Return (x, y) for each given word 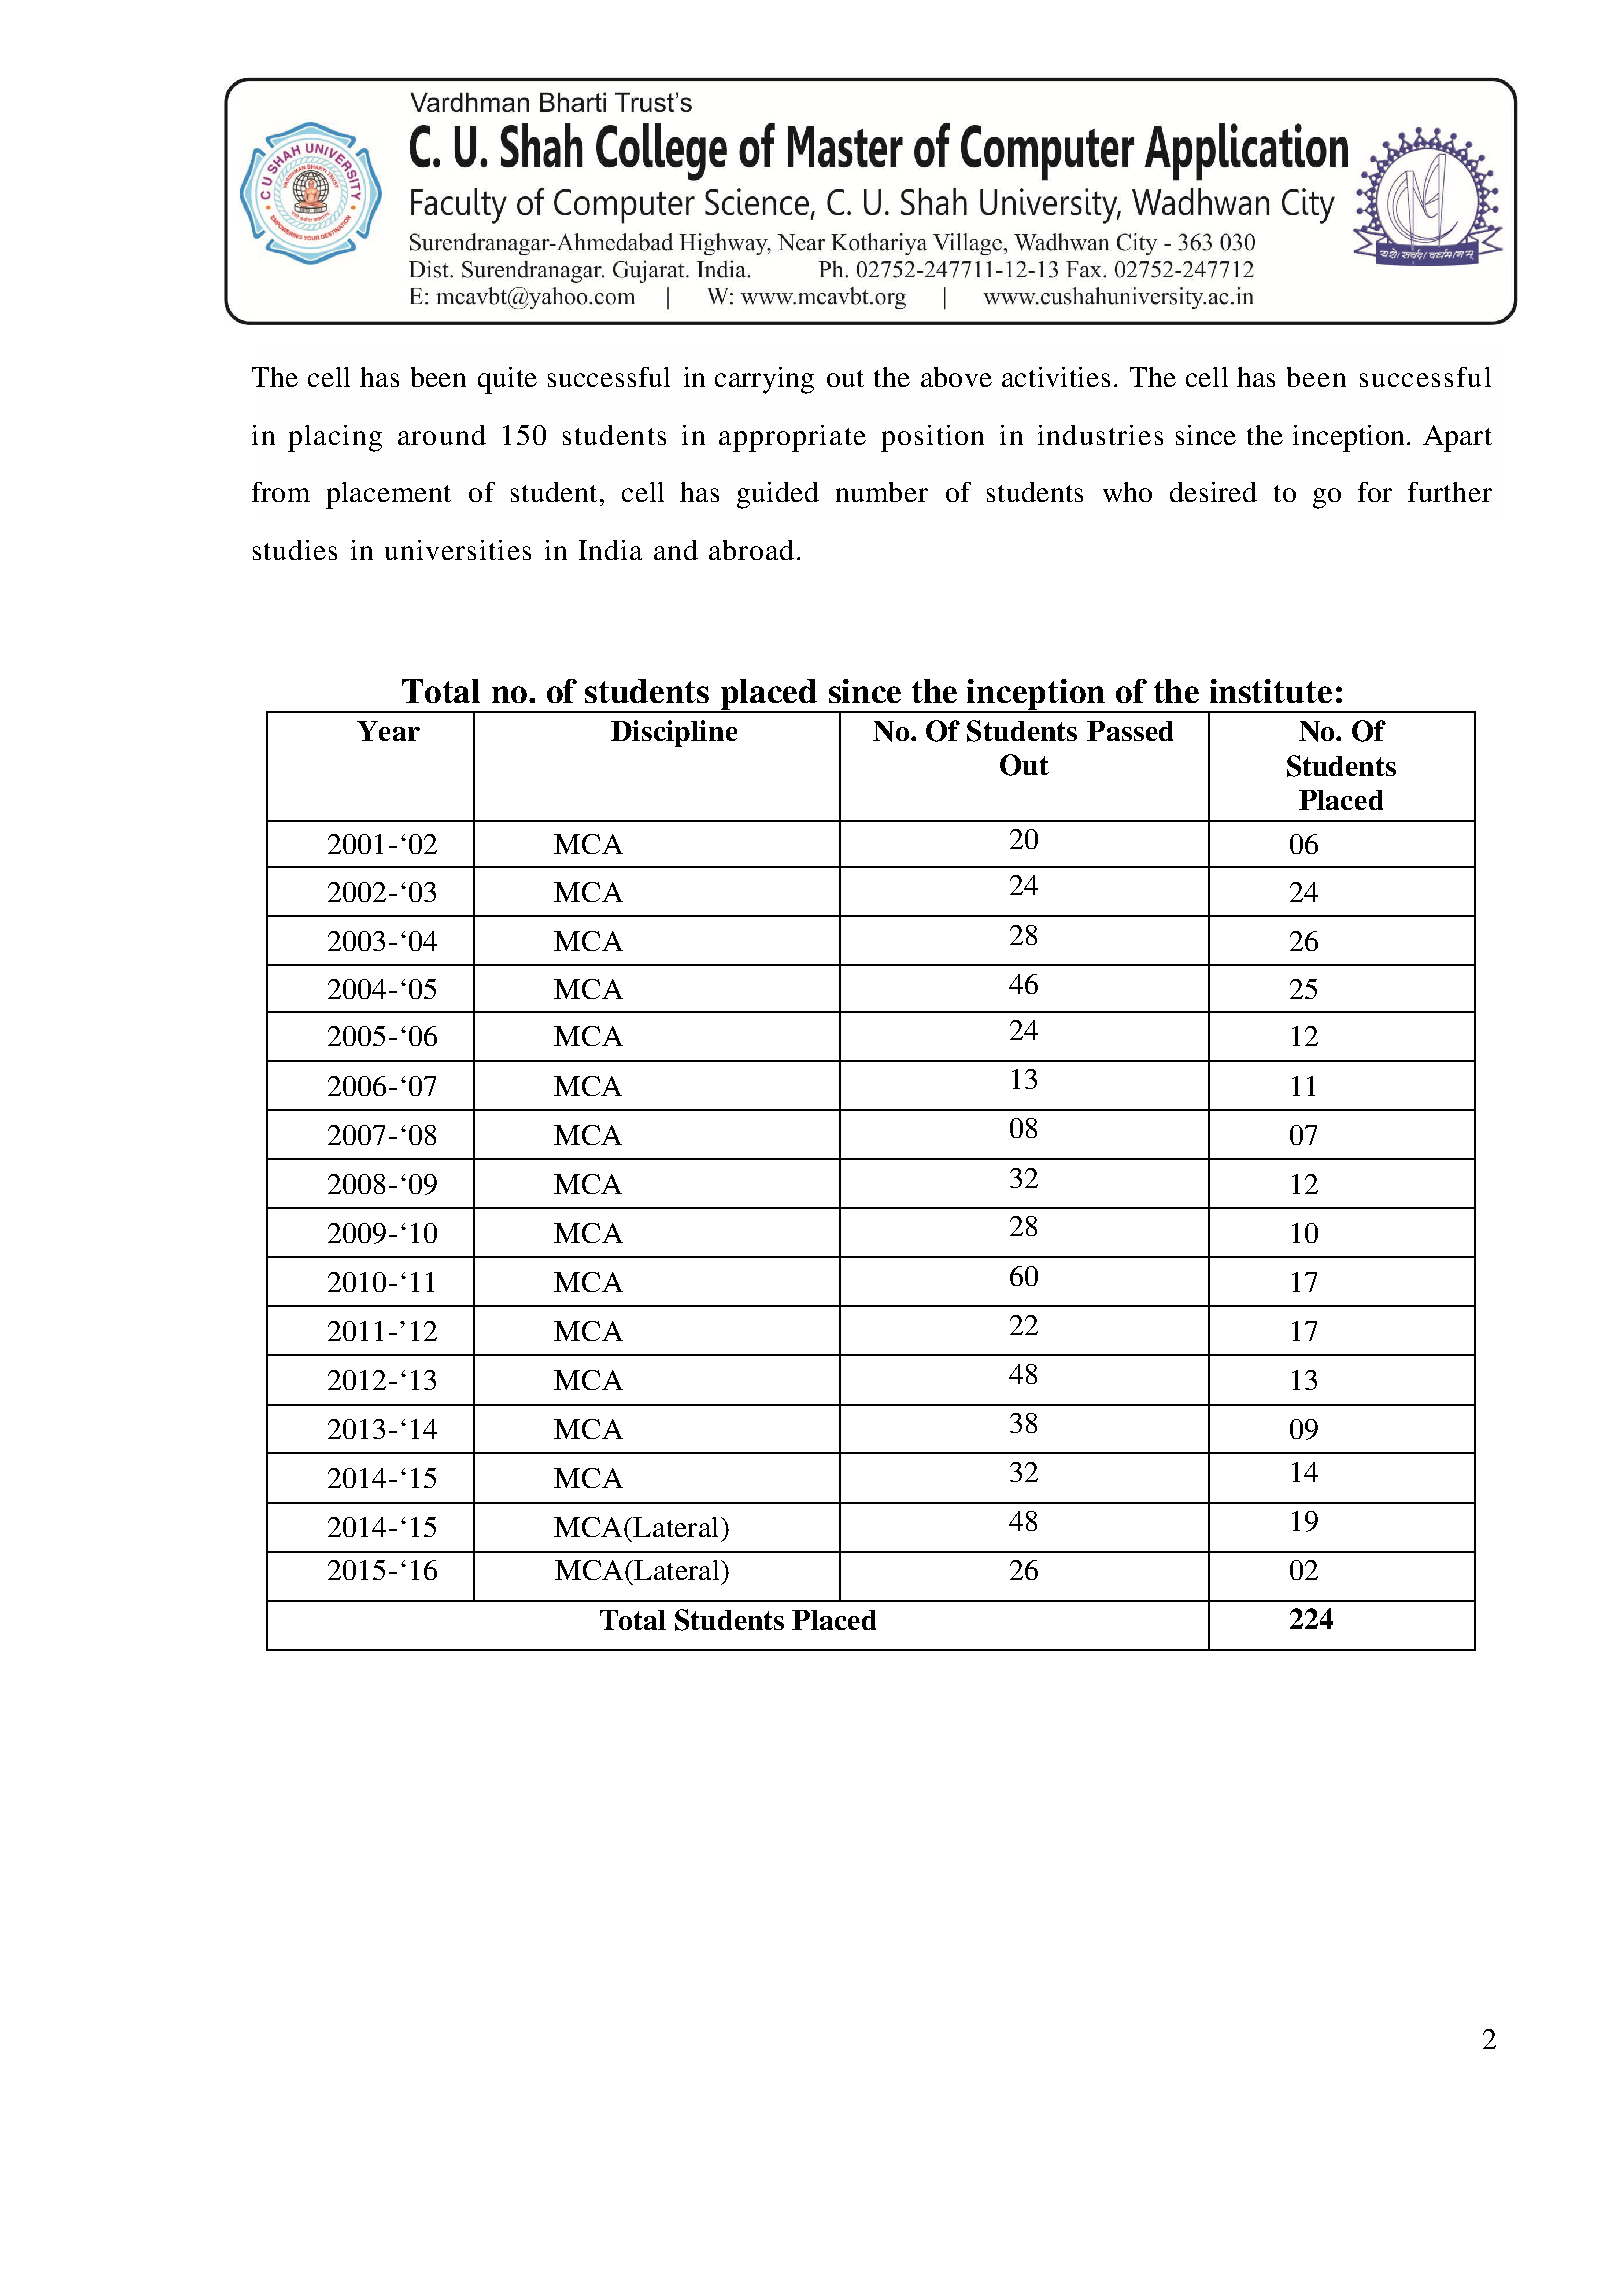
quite (507, 380)
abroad (751, 550)
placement (388, 495)
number (882, 492)
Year (388, 731)
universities (458, 550)
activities (1056, 377)
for (1375, 492)
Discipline (674, 733)
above (956, 377)
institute (1271, 691)
